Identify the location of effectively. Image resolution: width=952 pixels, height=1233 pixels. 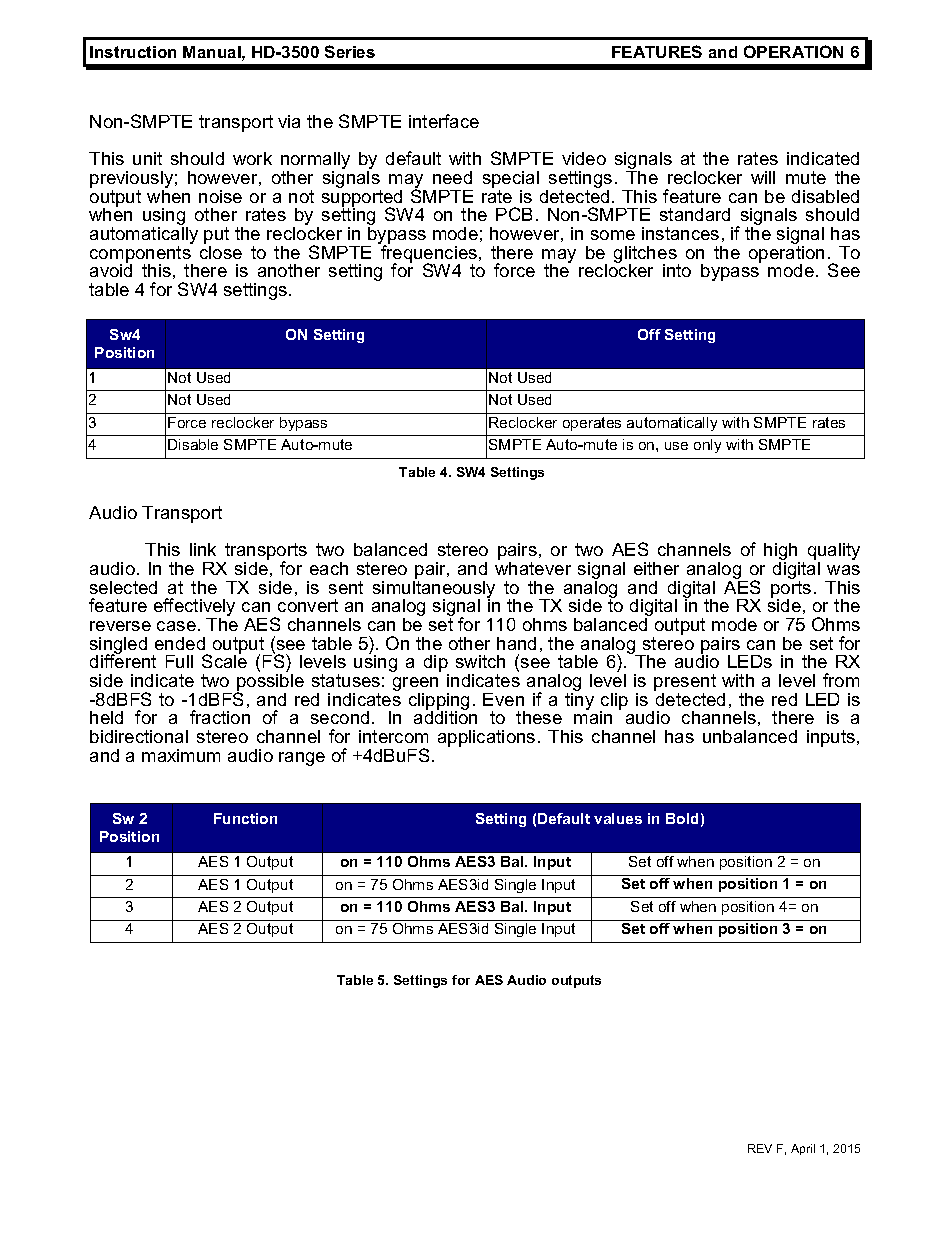
(194, 608).
